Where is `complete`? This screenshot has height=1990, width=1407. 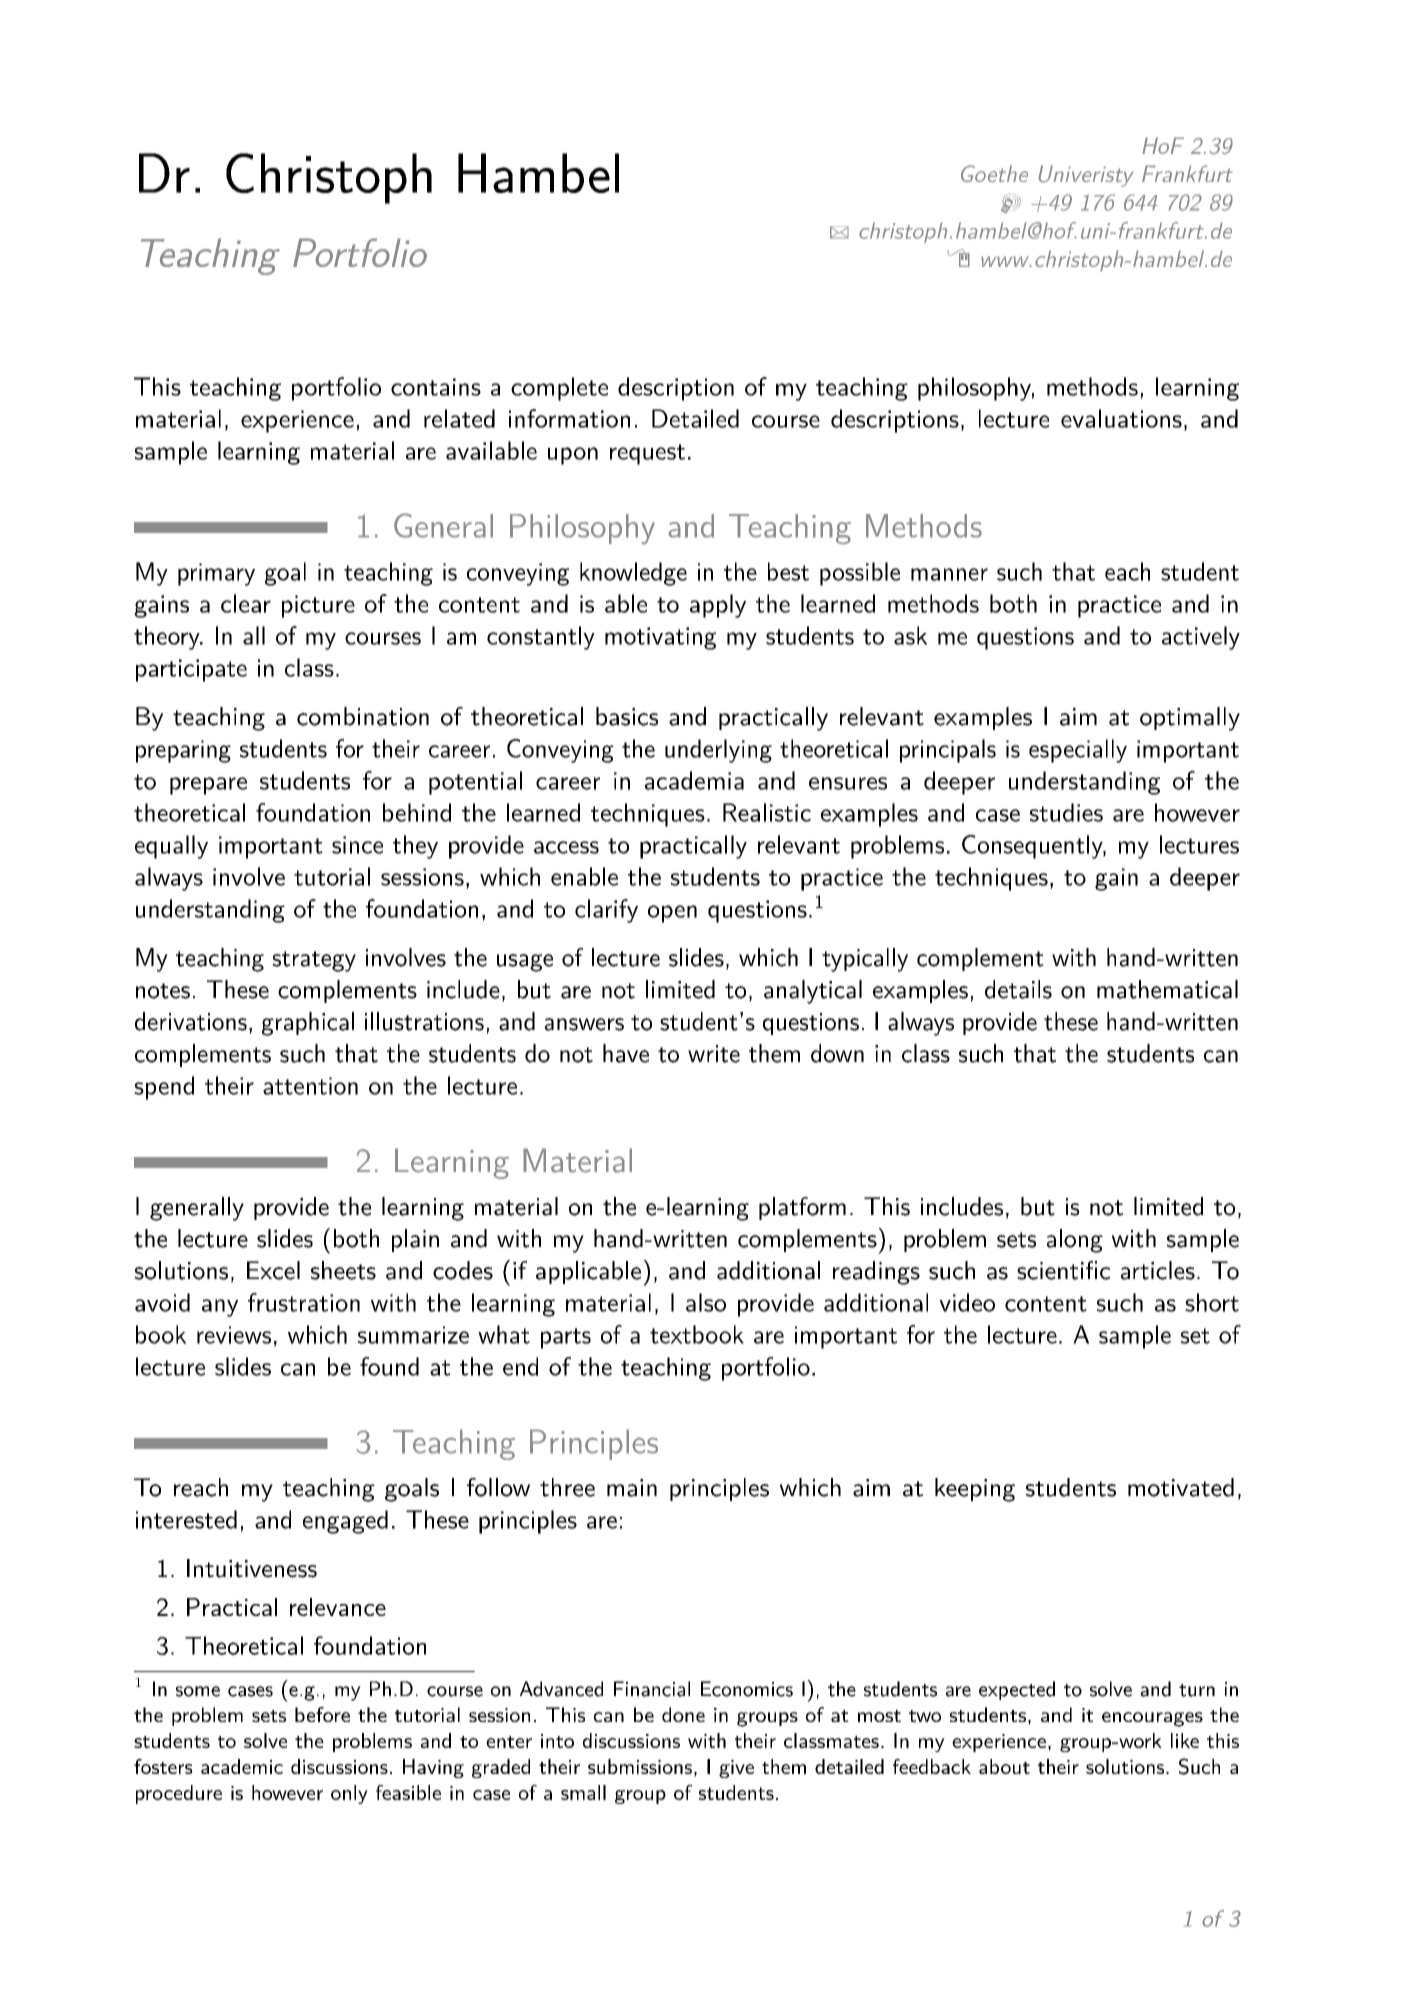 complete is located at coordinates (559, 389).
